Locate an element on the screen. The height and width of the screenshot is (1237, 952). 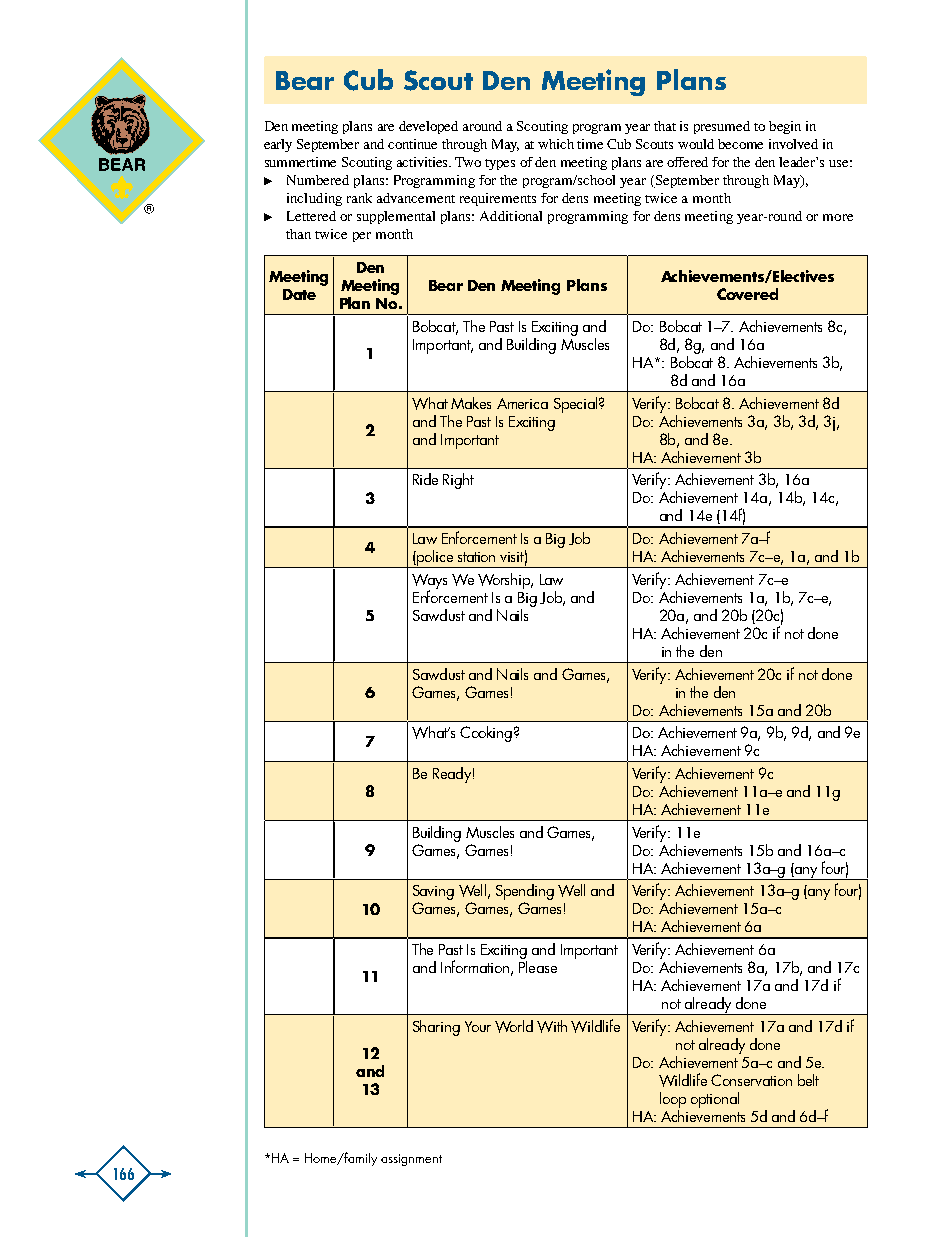
involved is located at coordinates (793, 144).
